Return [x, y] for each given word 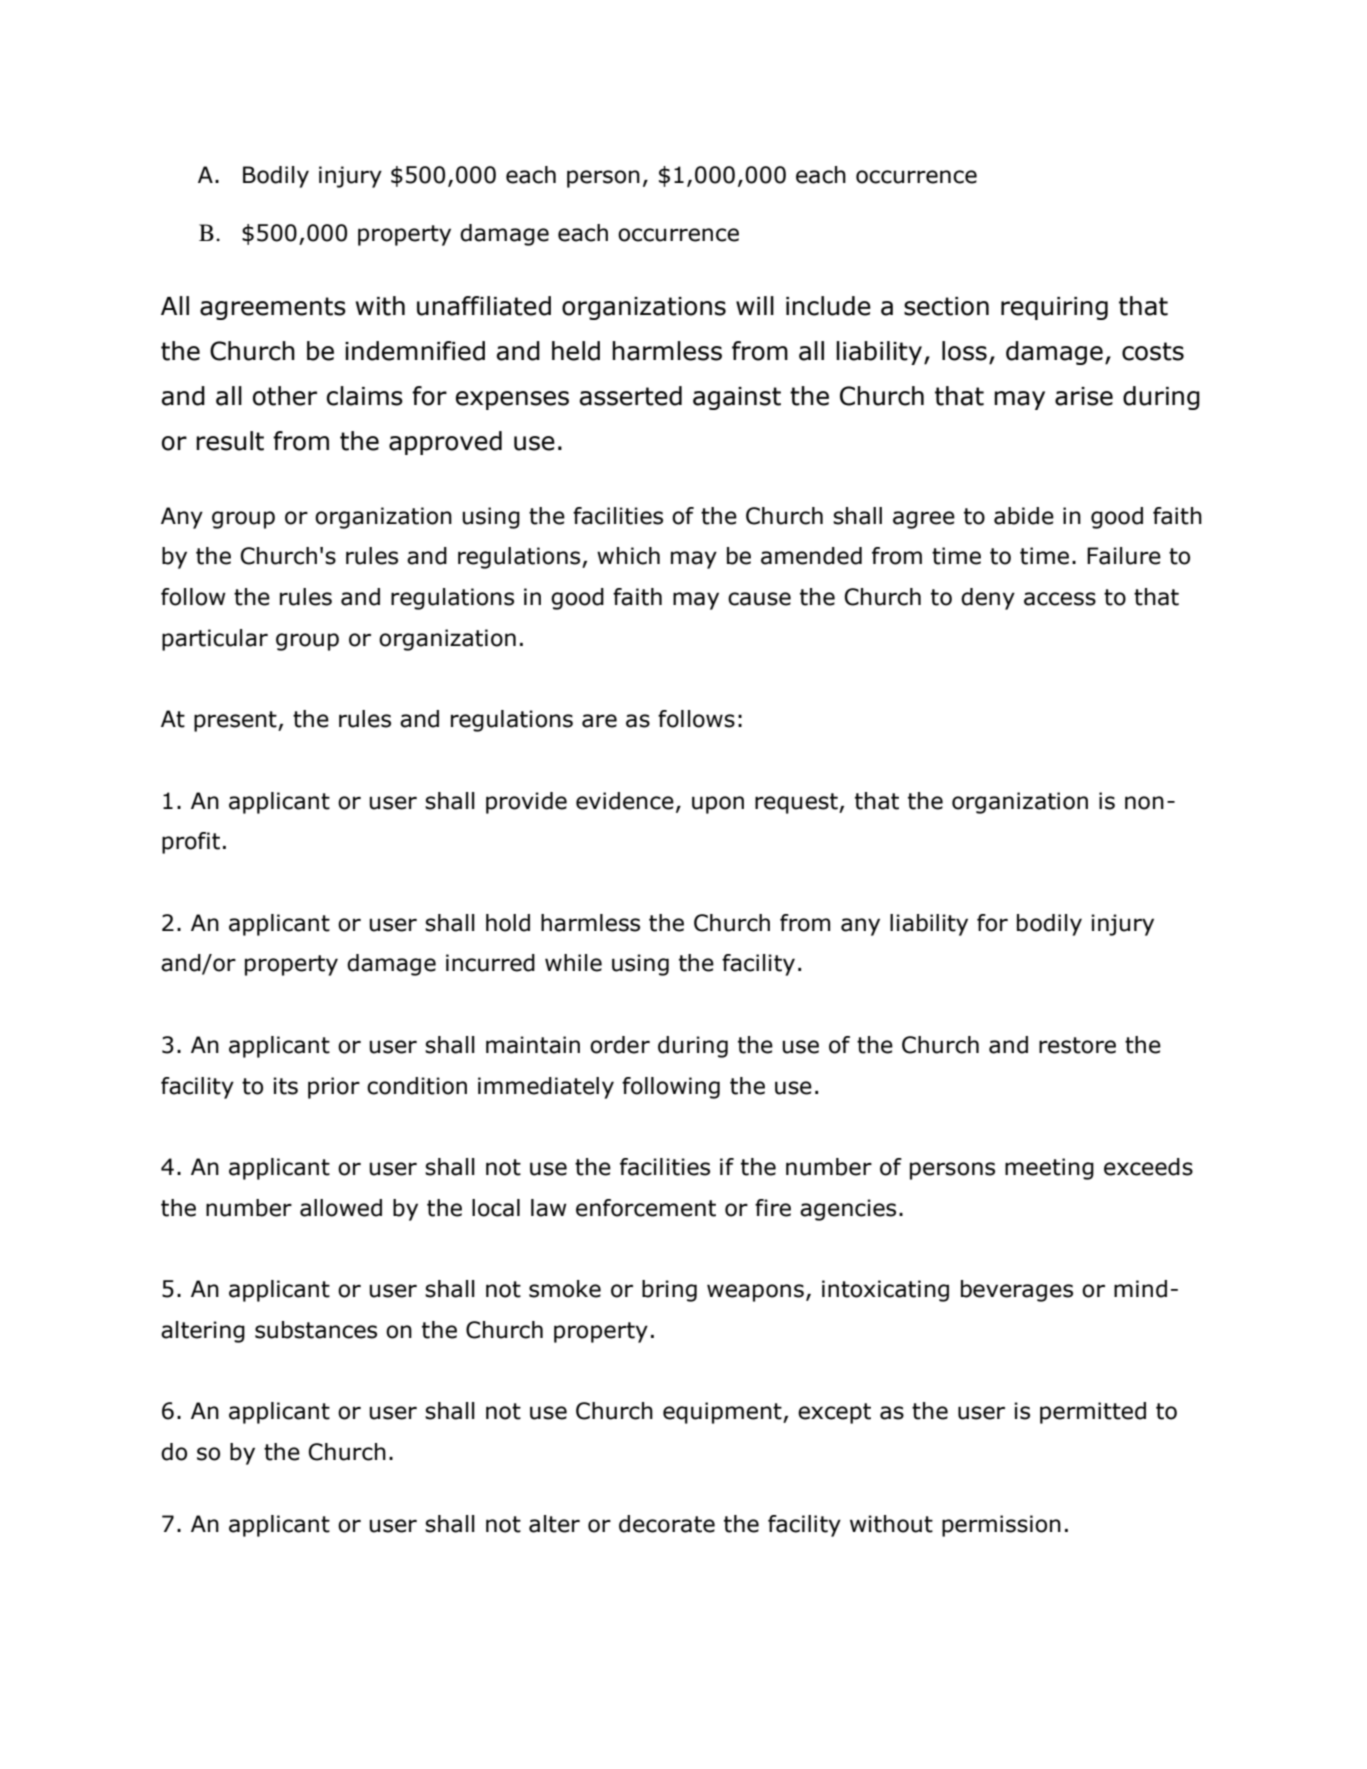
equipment [723, 1413]
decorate [667, 1524]
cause [759, 599]
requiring [1054, 308]
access [1060, 599]
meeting [1049, 1169]
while [573, 963]
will [755, 305]
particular [215, 640]
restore [1077, 1045]
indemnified [415, 351]
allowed [341, 1208]
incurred [490, 963]
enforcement [646, 1208]
